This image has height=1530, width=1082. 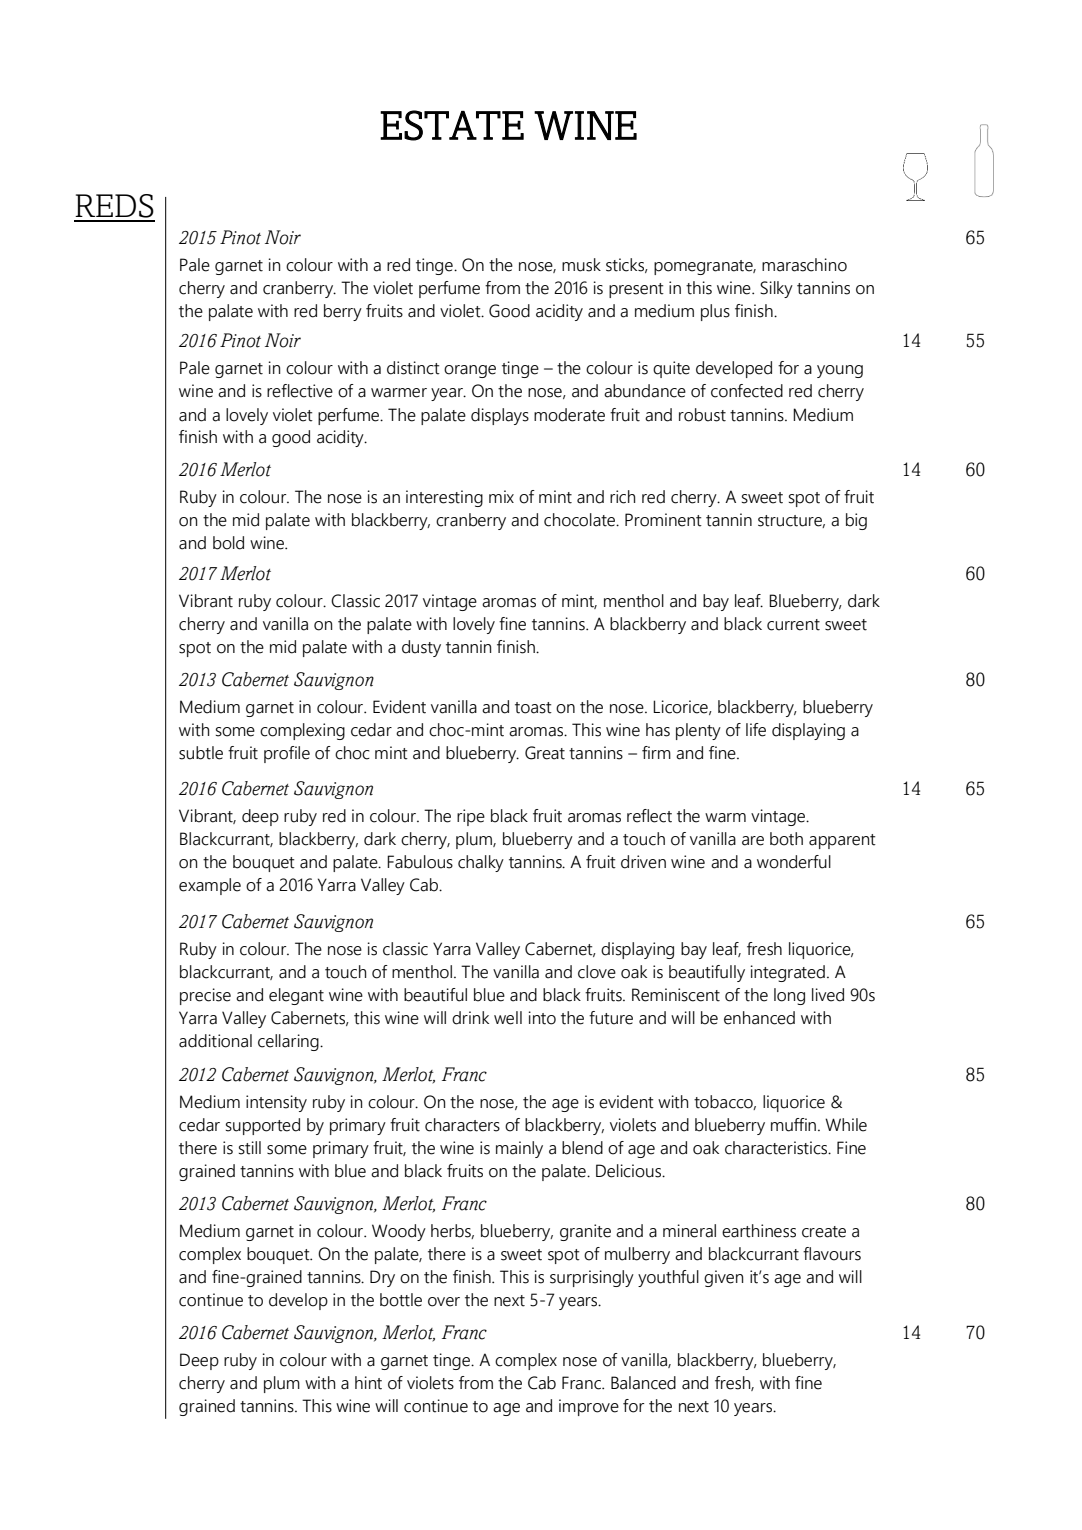 I want to click on integrated, so click(x=788, y=973).
